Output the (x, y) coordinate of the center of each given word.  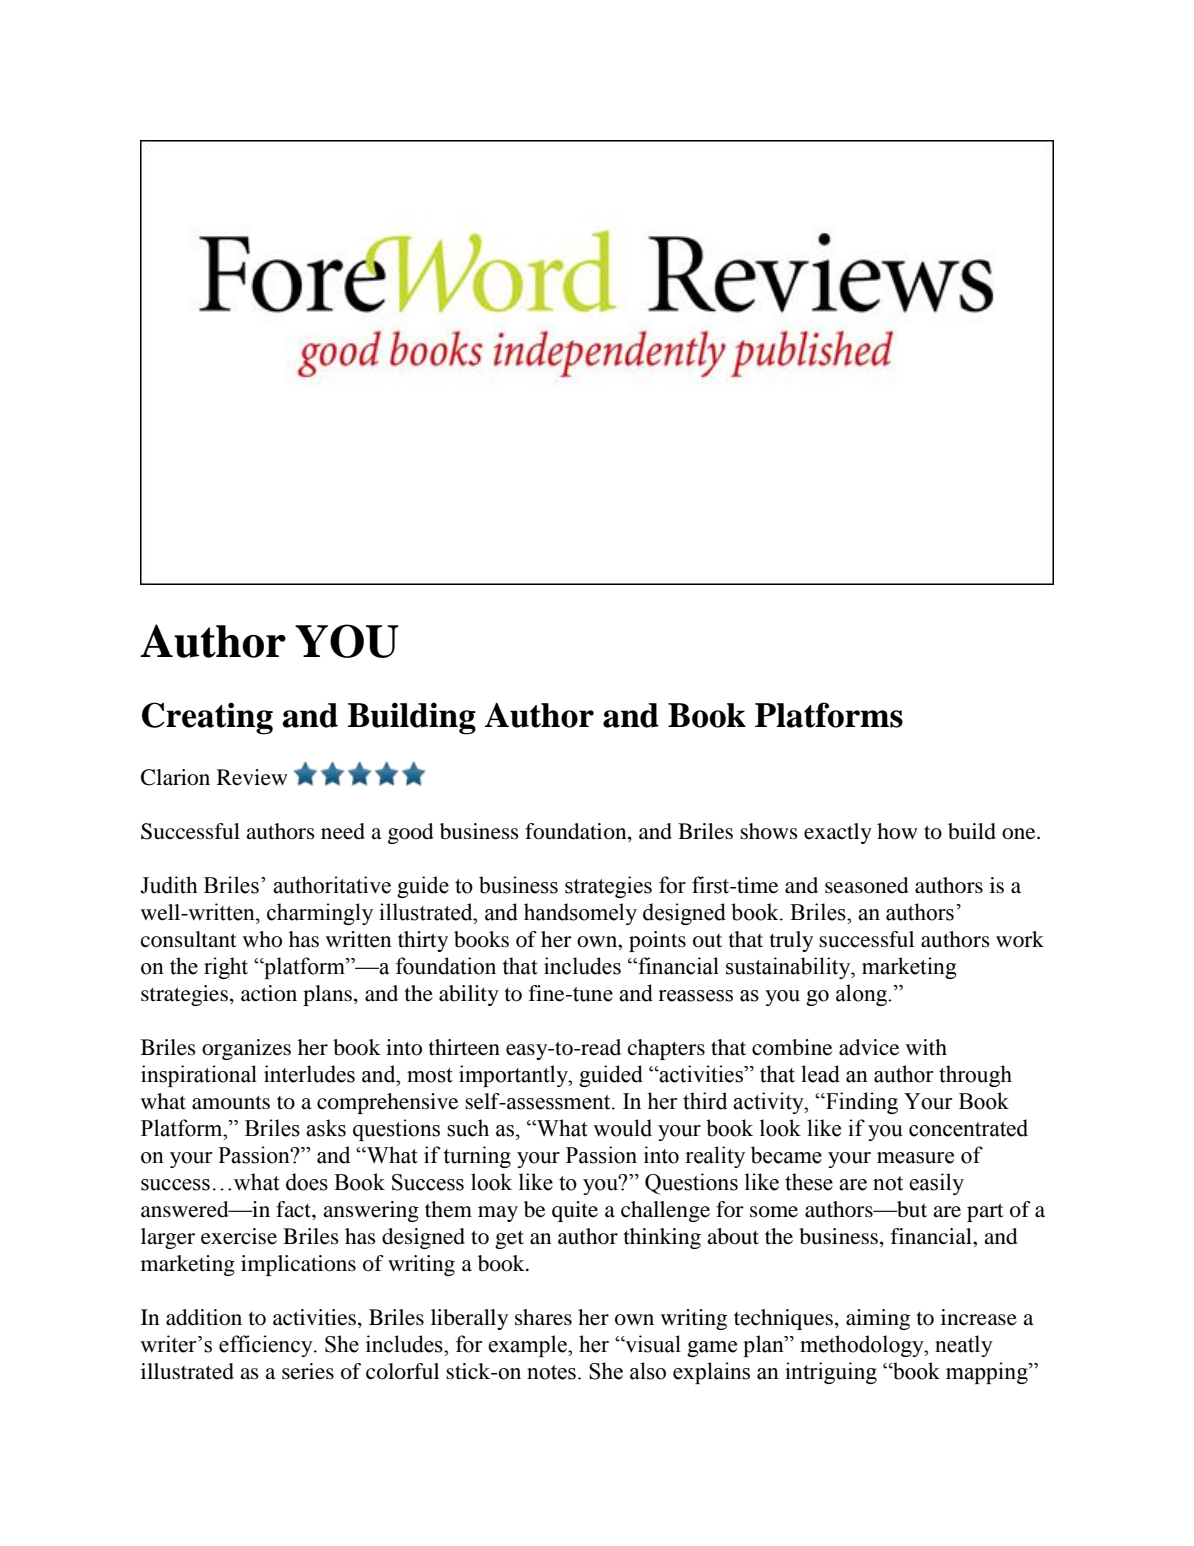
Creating (207, 718)
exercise (239, 1236)
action (269, 993)
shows (769, 831)
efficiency (267, 1346)
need (343, 831)
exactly (838, 833)
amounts (231, 1103)
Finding (861, 1103)
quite (575, 1211)
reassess (695, 996)
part (985, 1213)
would (622, 1128)
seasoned (867, 885)
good (411, 833)
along (863, 995)
